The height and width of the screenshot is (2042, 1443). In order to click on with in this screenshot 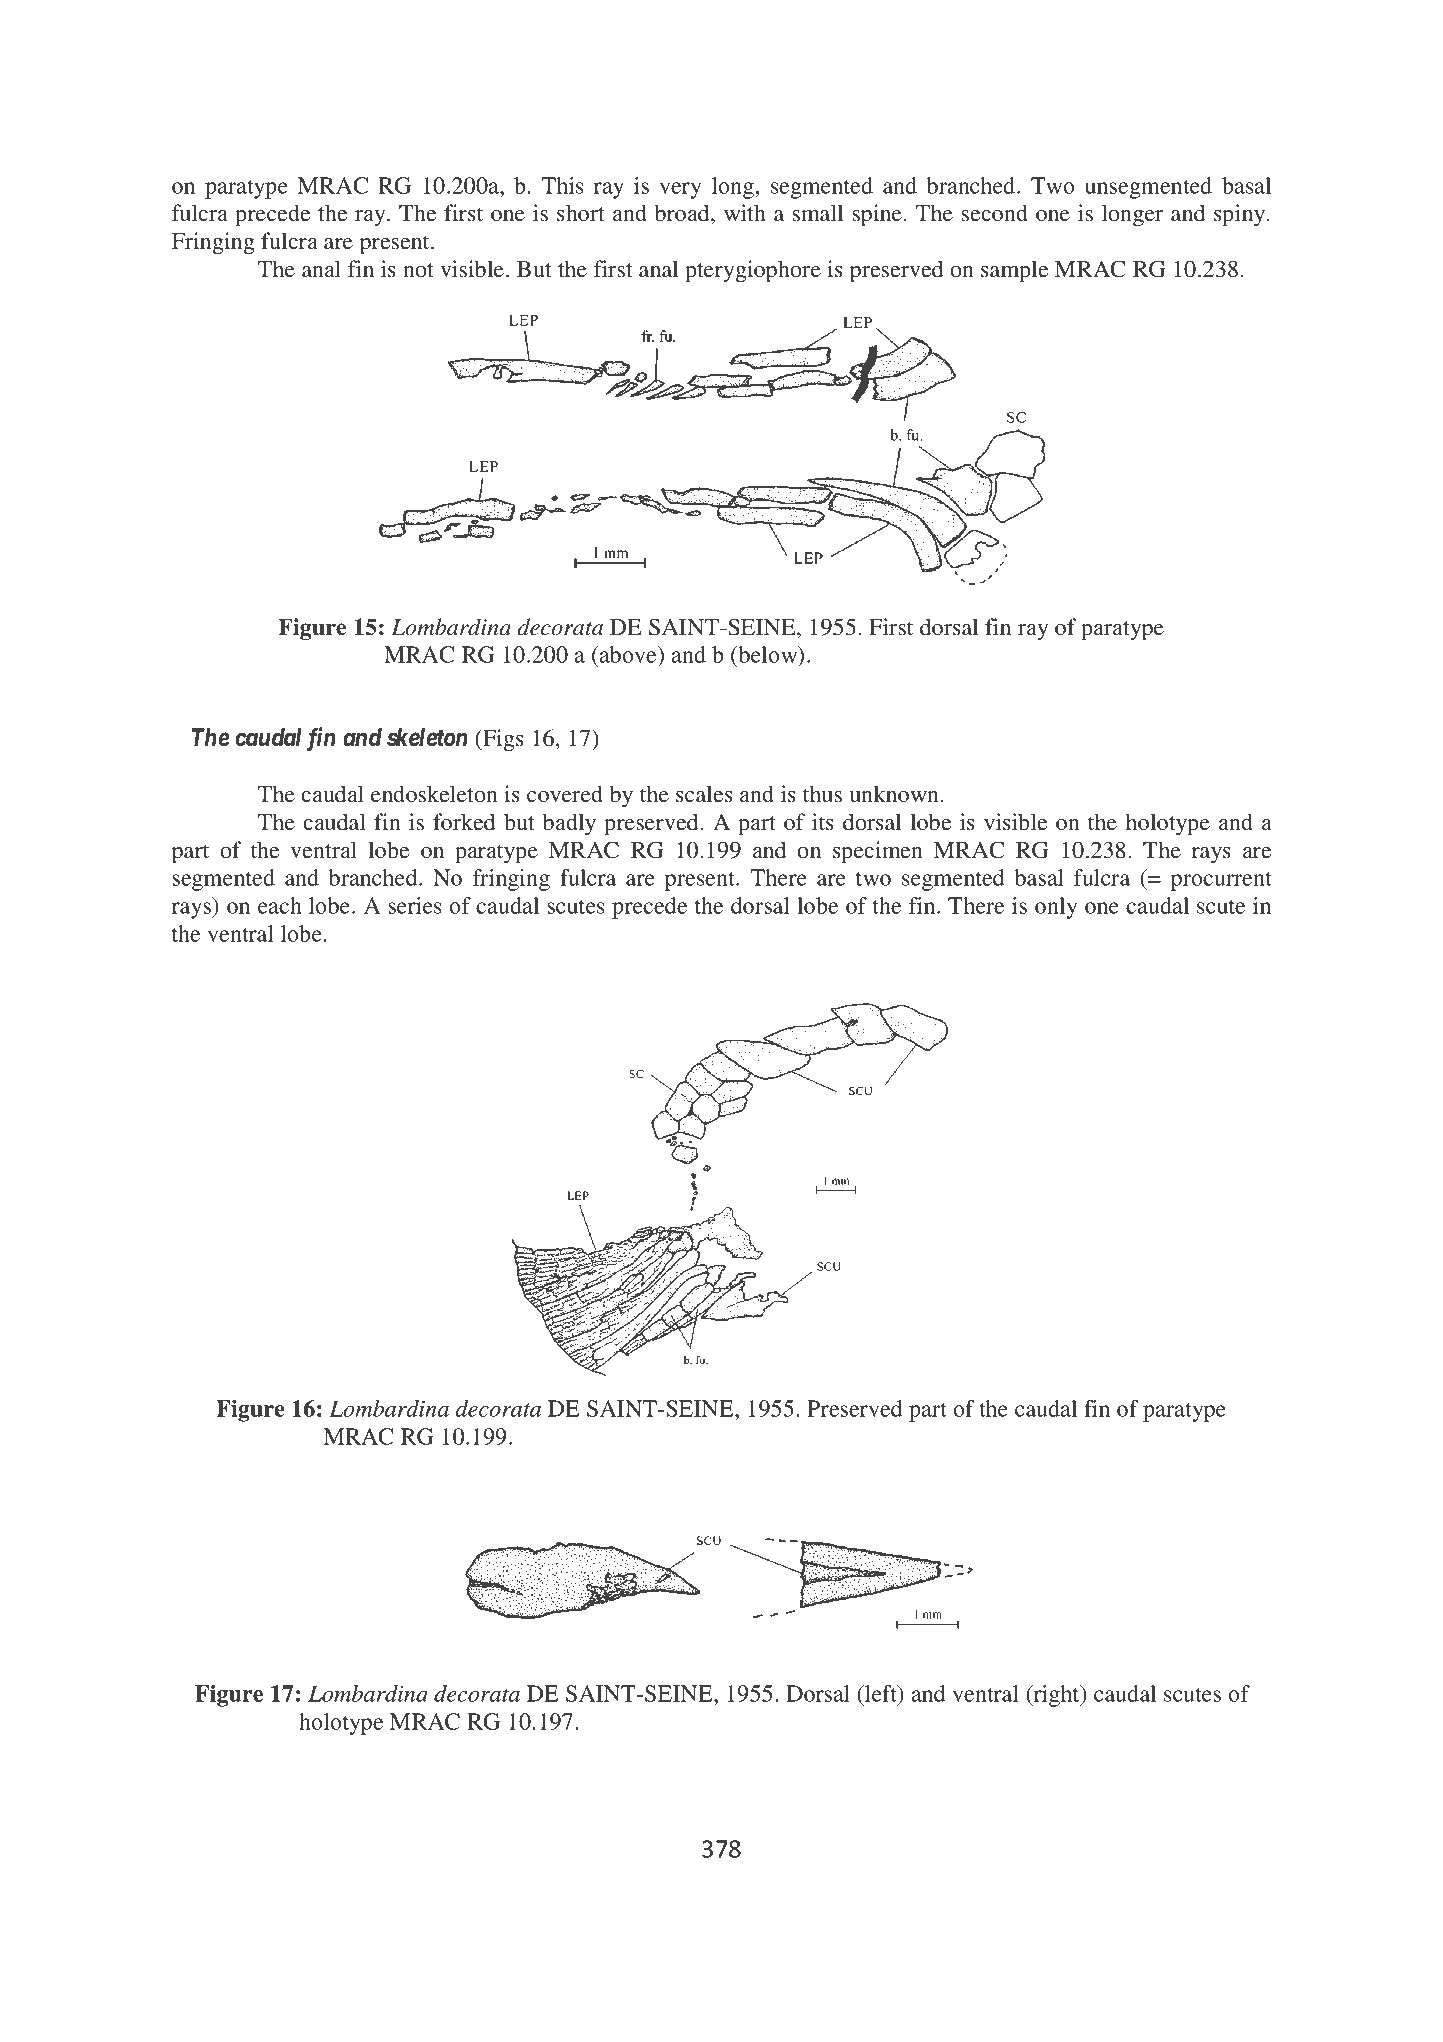, I will do `click(745, 212)`.
